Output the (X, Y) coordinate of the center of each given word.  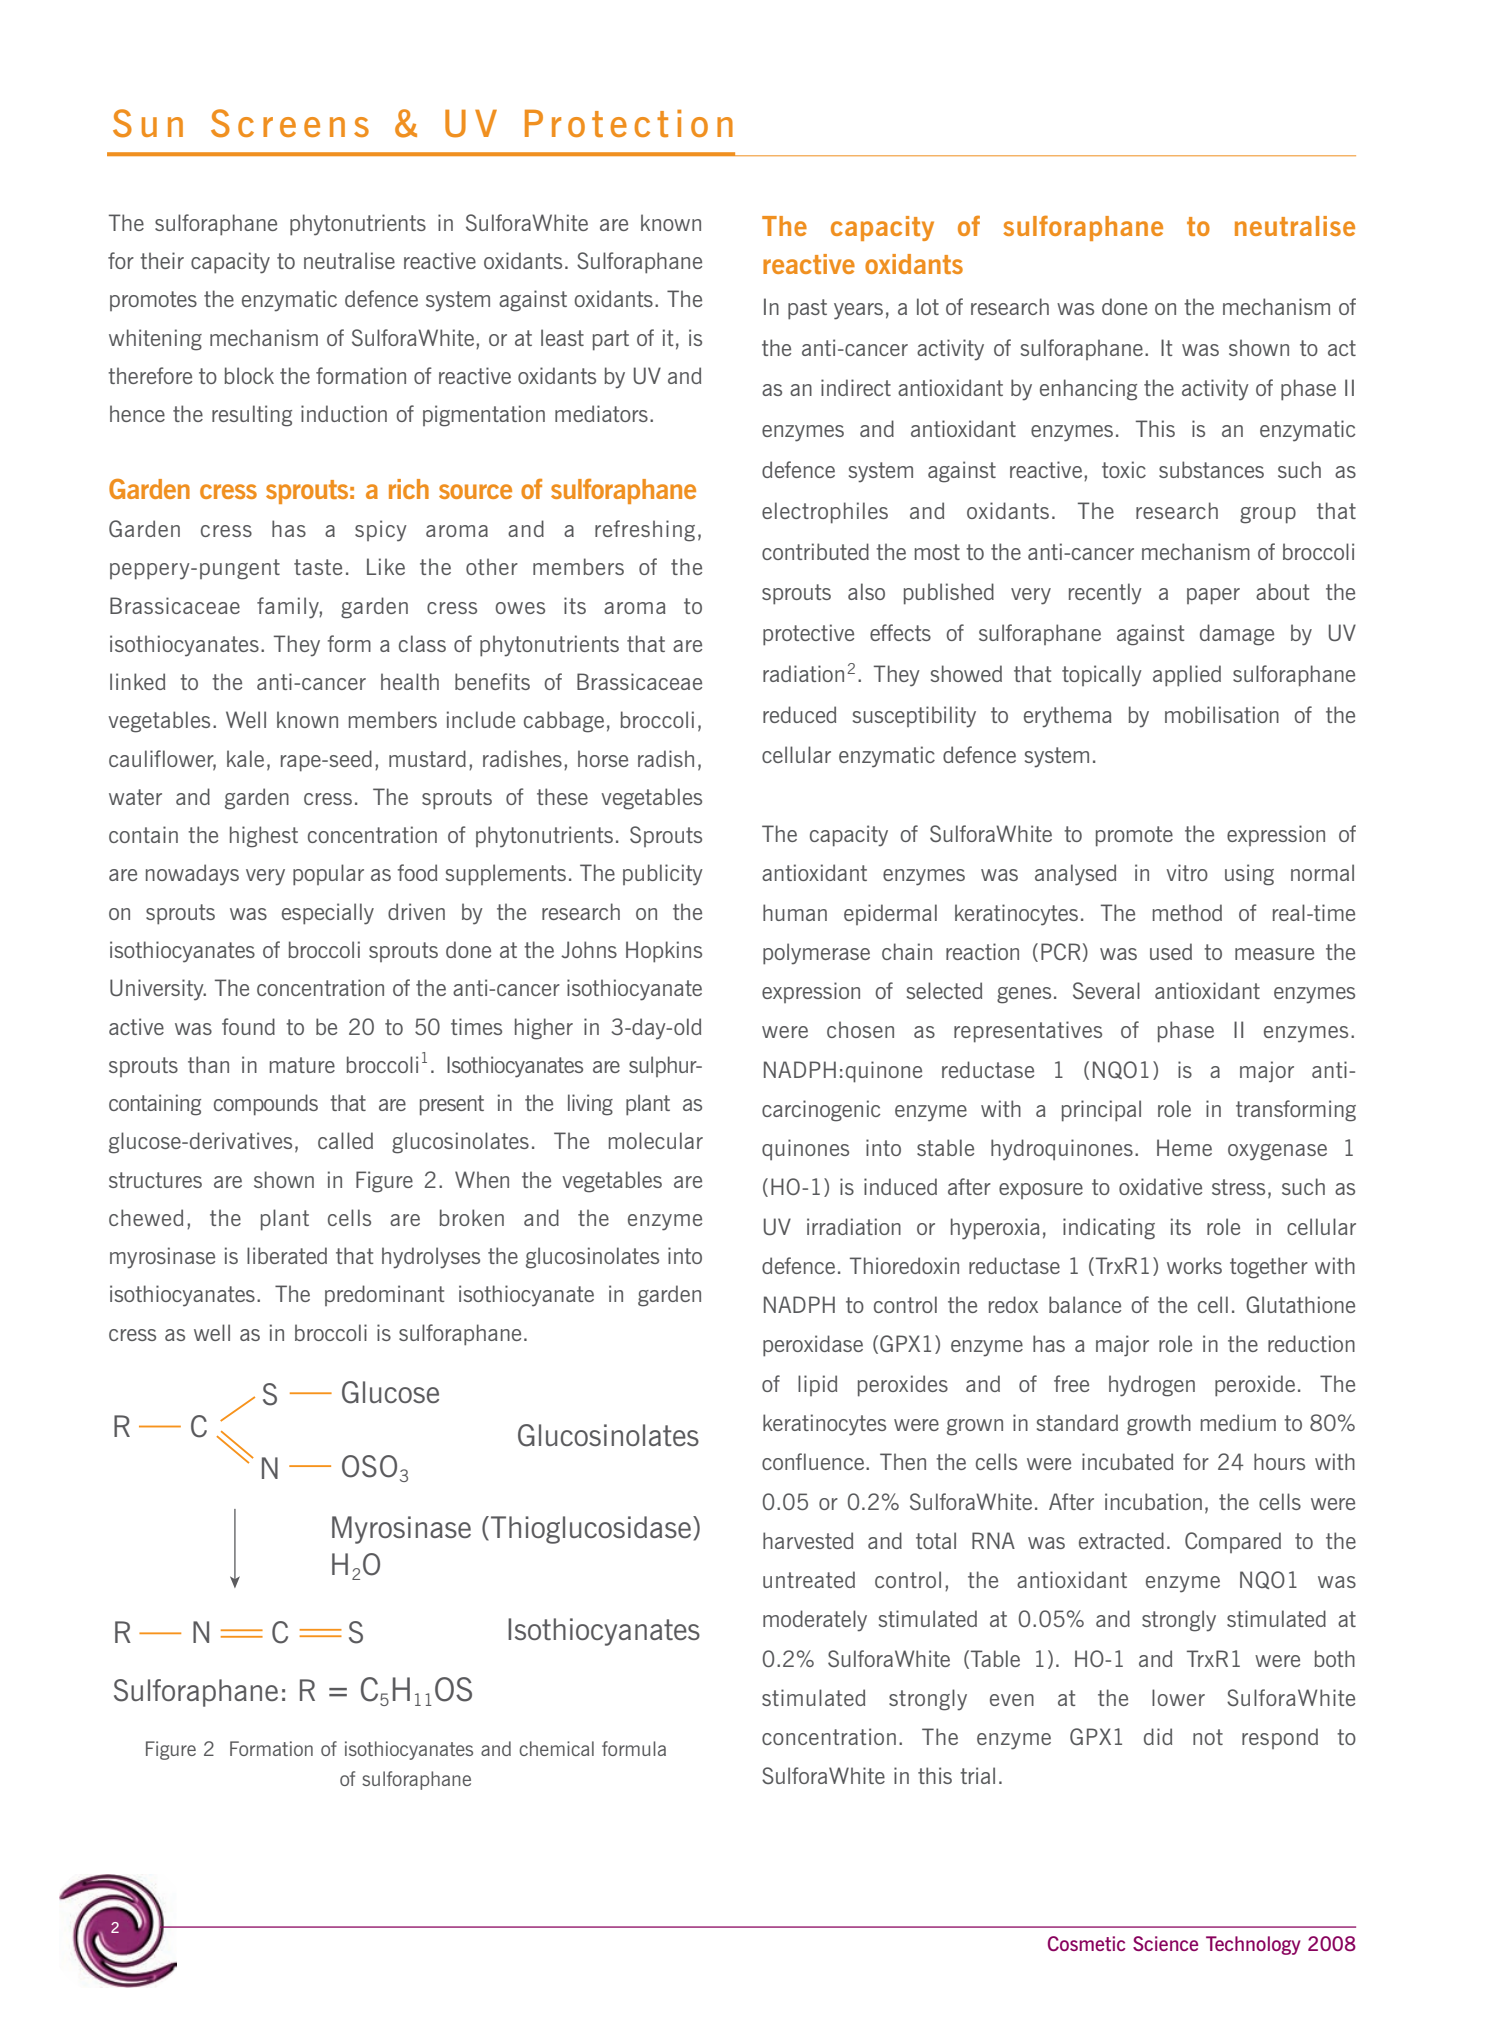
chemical (556, 1748)
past (807, 309)
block (249, 375)
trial (977, 1775)
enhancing (1088, 390)
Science (1165, 1943)
